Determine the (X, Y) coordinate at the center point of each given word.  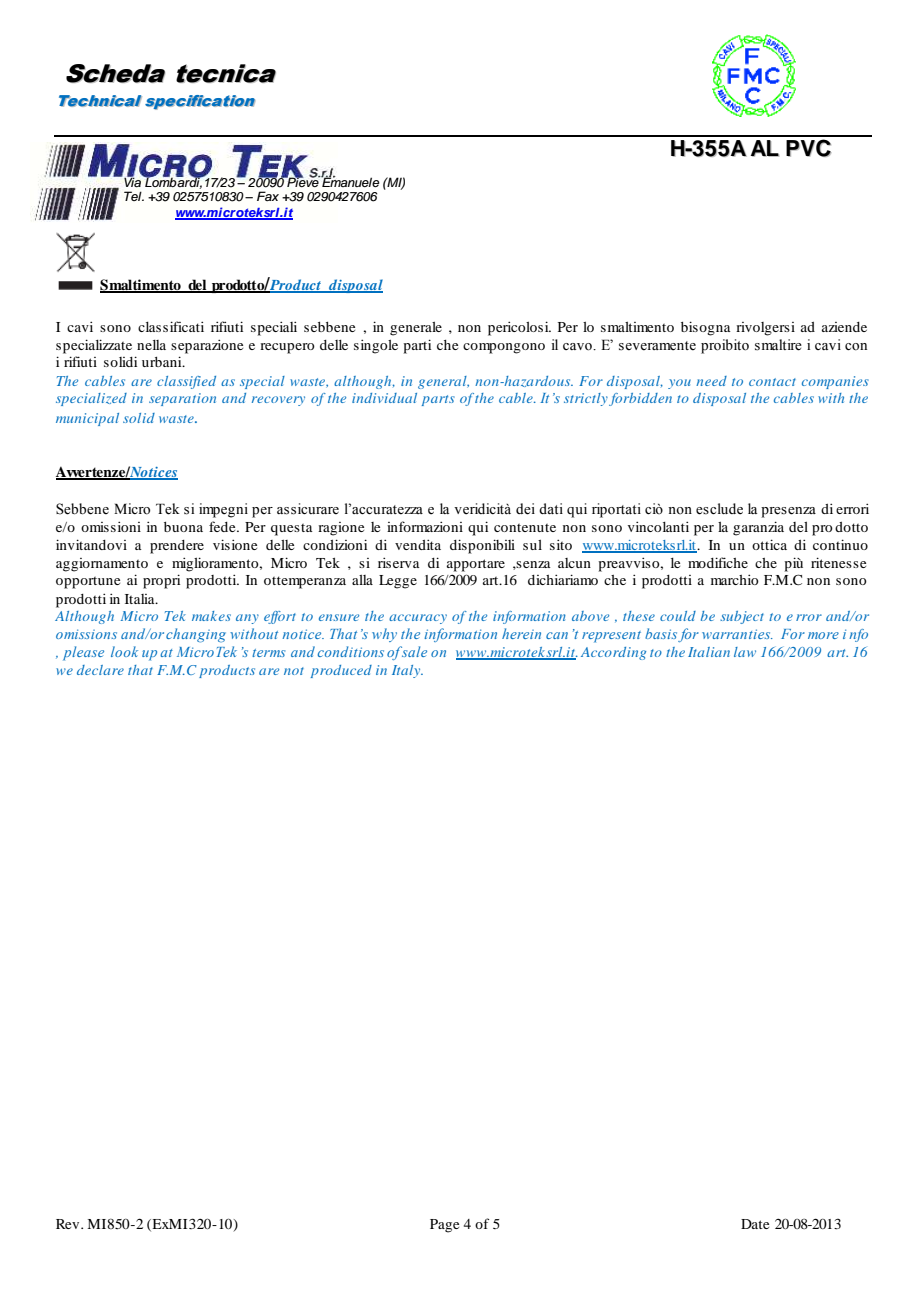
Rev (69, 1224)
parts (438, 400)
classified (186, 382)
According (613, 653)
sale (413, 651)
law (745, 652)
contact (772, 382)
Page (444, 1226)
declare (100, 670)
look (124, 651)
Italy (407, 671)
